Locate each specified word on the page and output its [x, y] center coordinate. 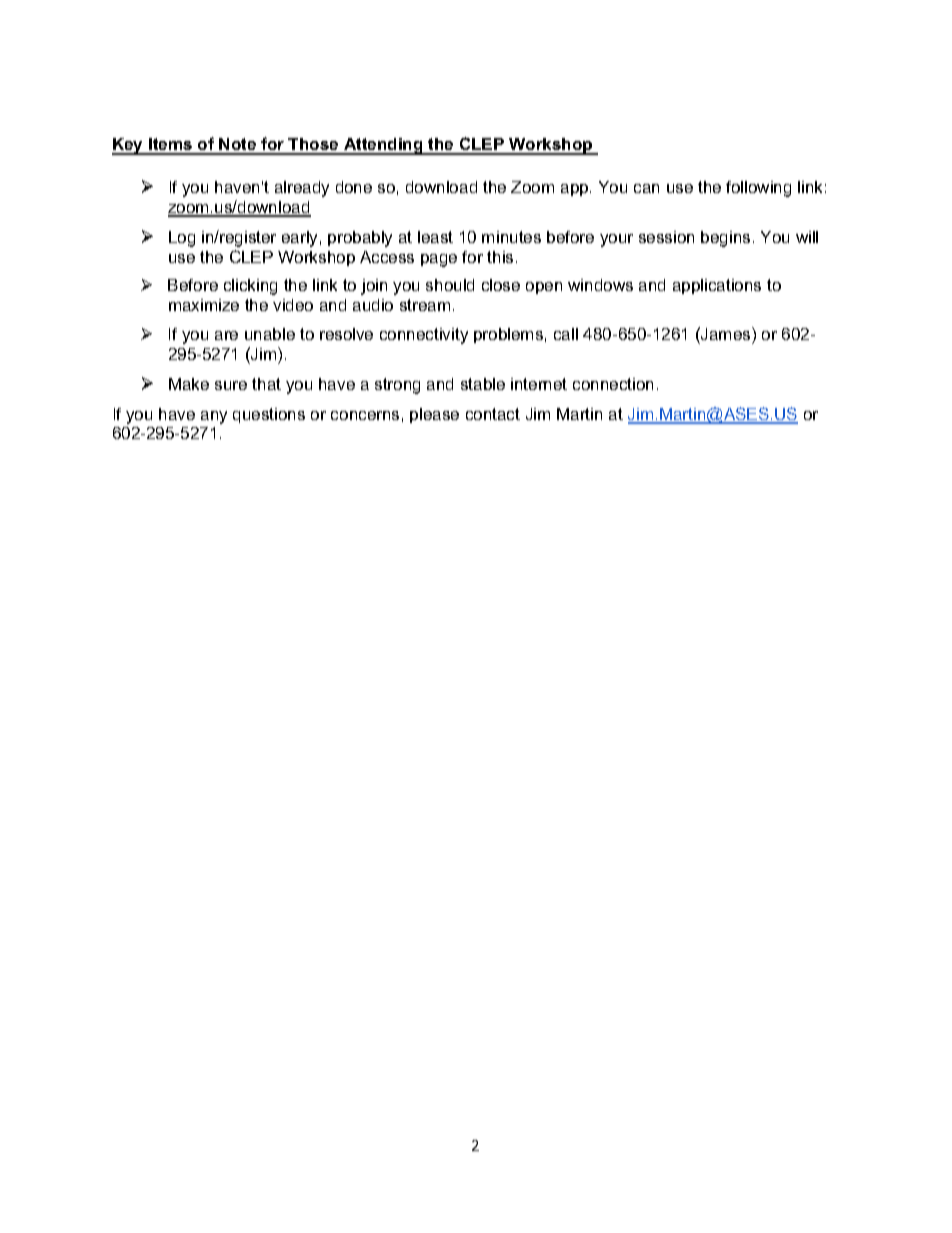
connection [613, 384]
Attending [383, 146]
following [758, 189]
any [214, 417]
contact [493, 414]
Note [238, 146]
